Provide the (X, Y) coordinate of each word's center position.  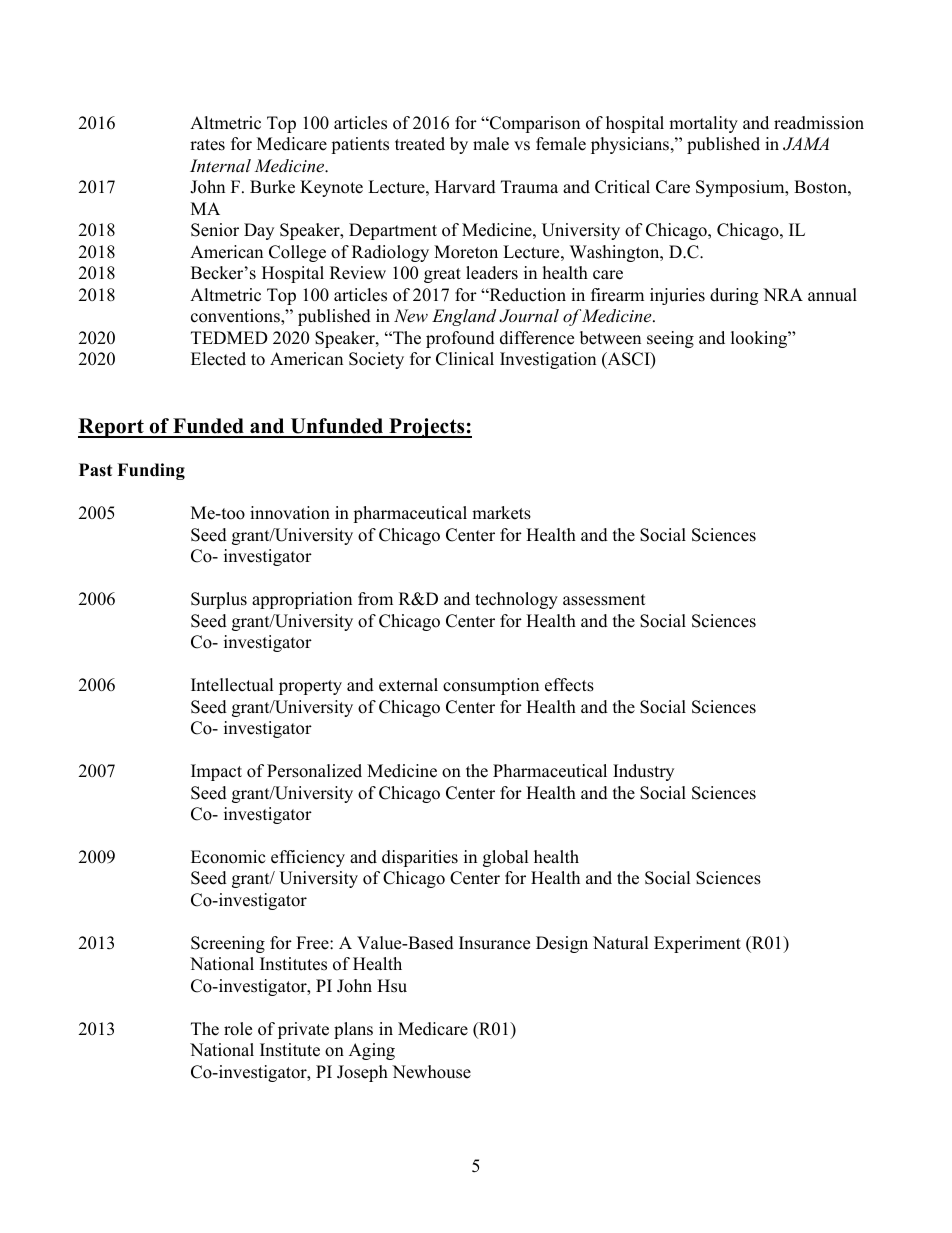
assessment (604, 600)
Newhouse (431, 1072)
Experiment (697, 944)
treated (420, 144)
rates (207, 145)
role (238, 1029)
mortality (703, 124)
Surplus (219, 600)
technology (516, 600)
